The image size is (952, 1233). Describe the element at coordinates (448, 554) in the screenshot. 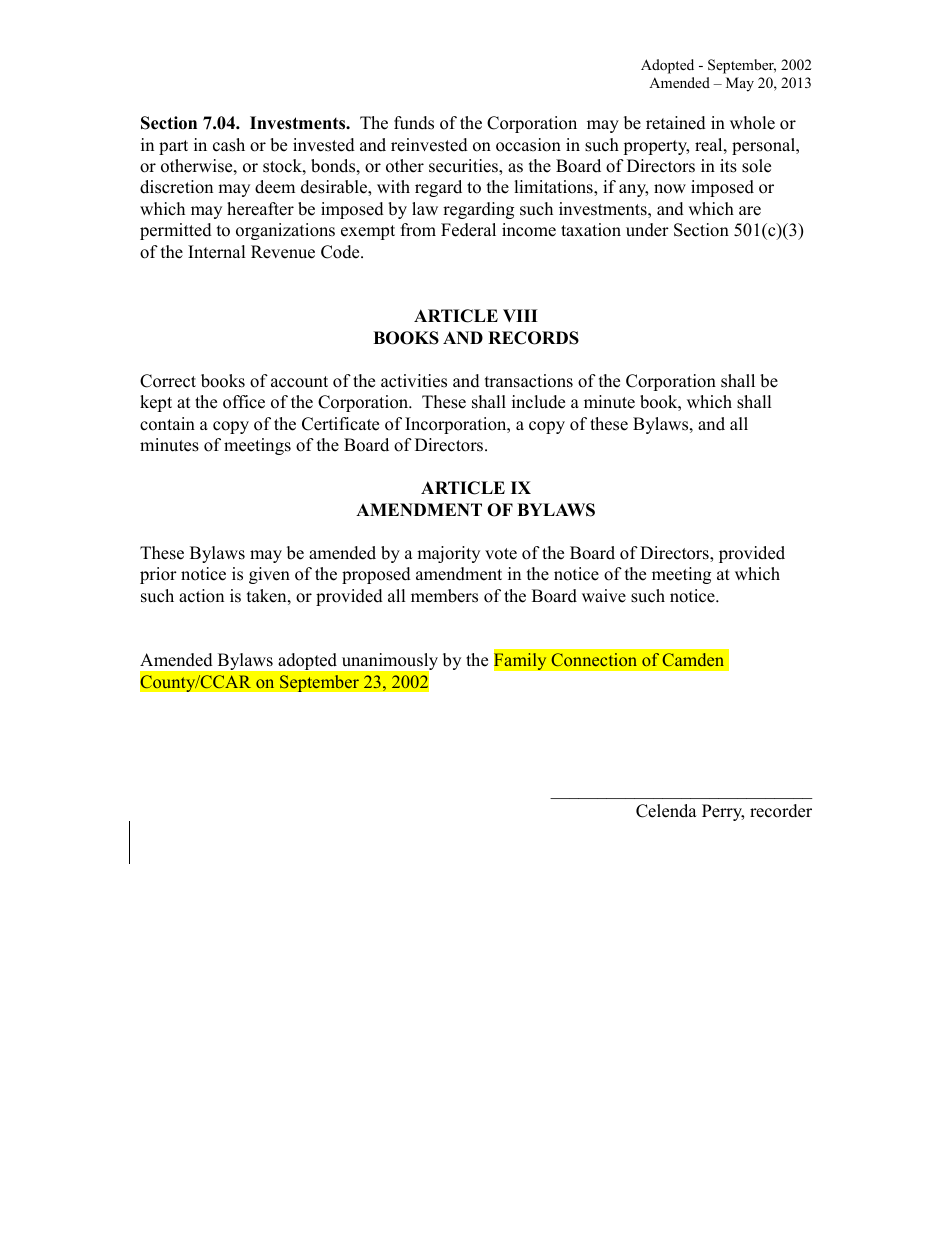

I see `majority` at that location.
